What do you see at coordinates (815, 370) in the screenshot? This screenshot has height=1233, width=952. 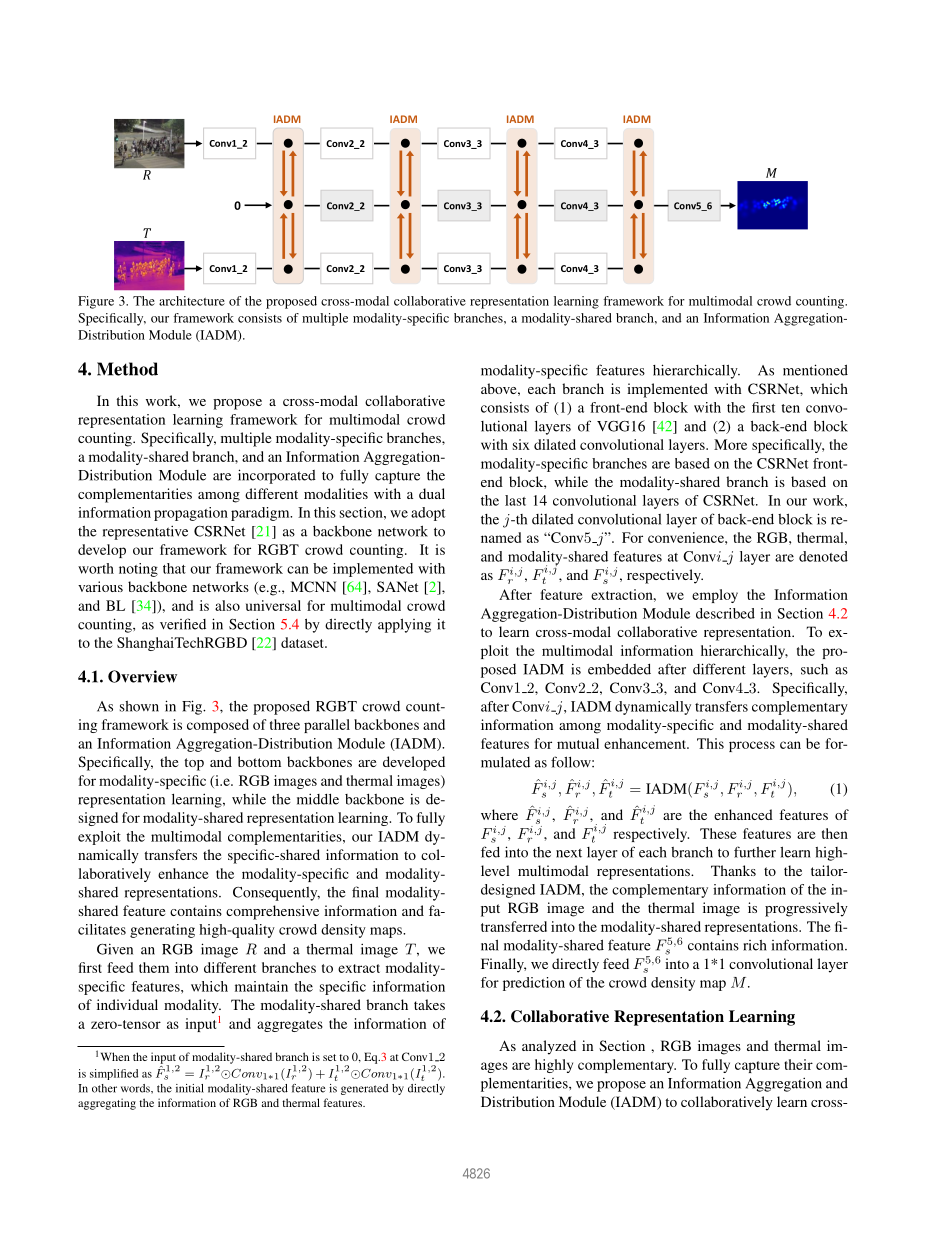 I see `mentioned` at bounding box center [815, 370].
